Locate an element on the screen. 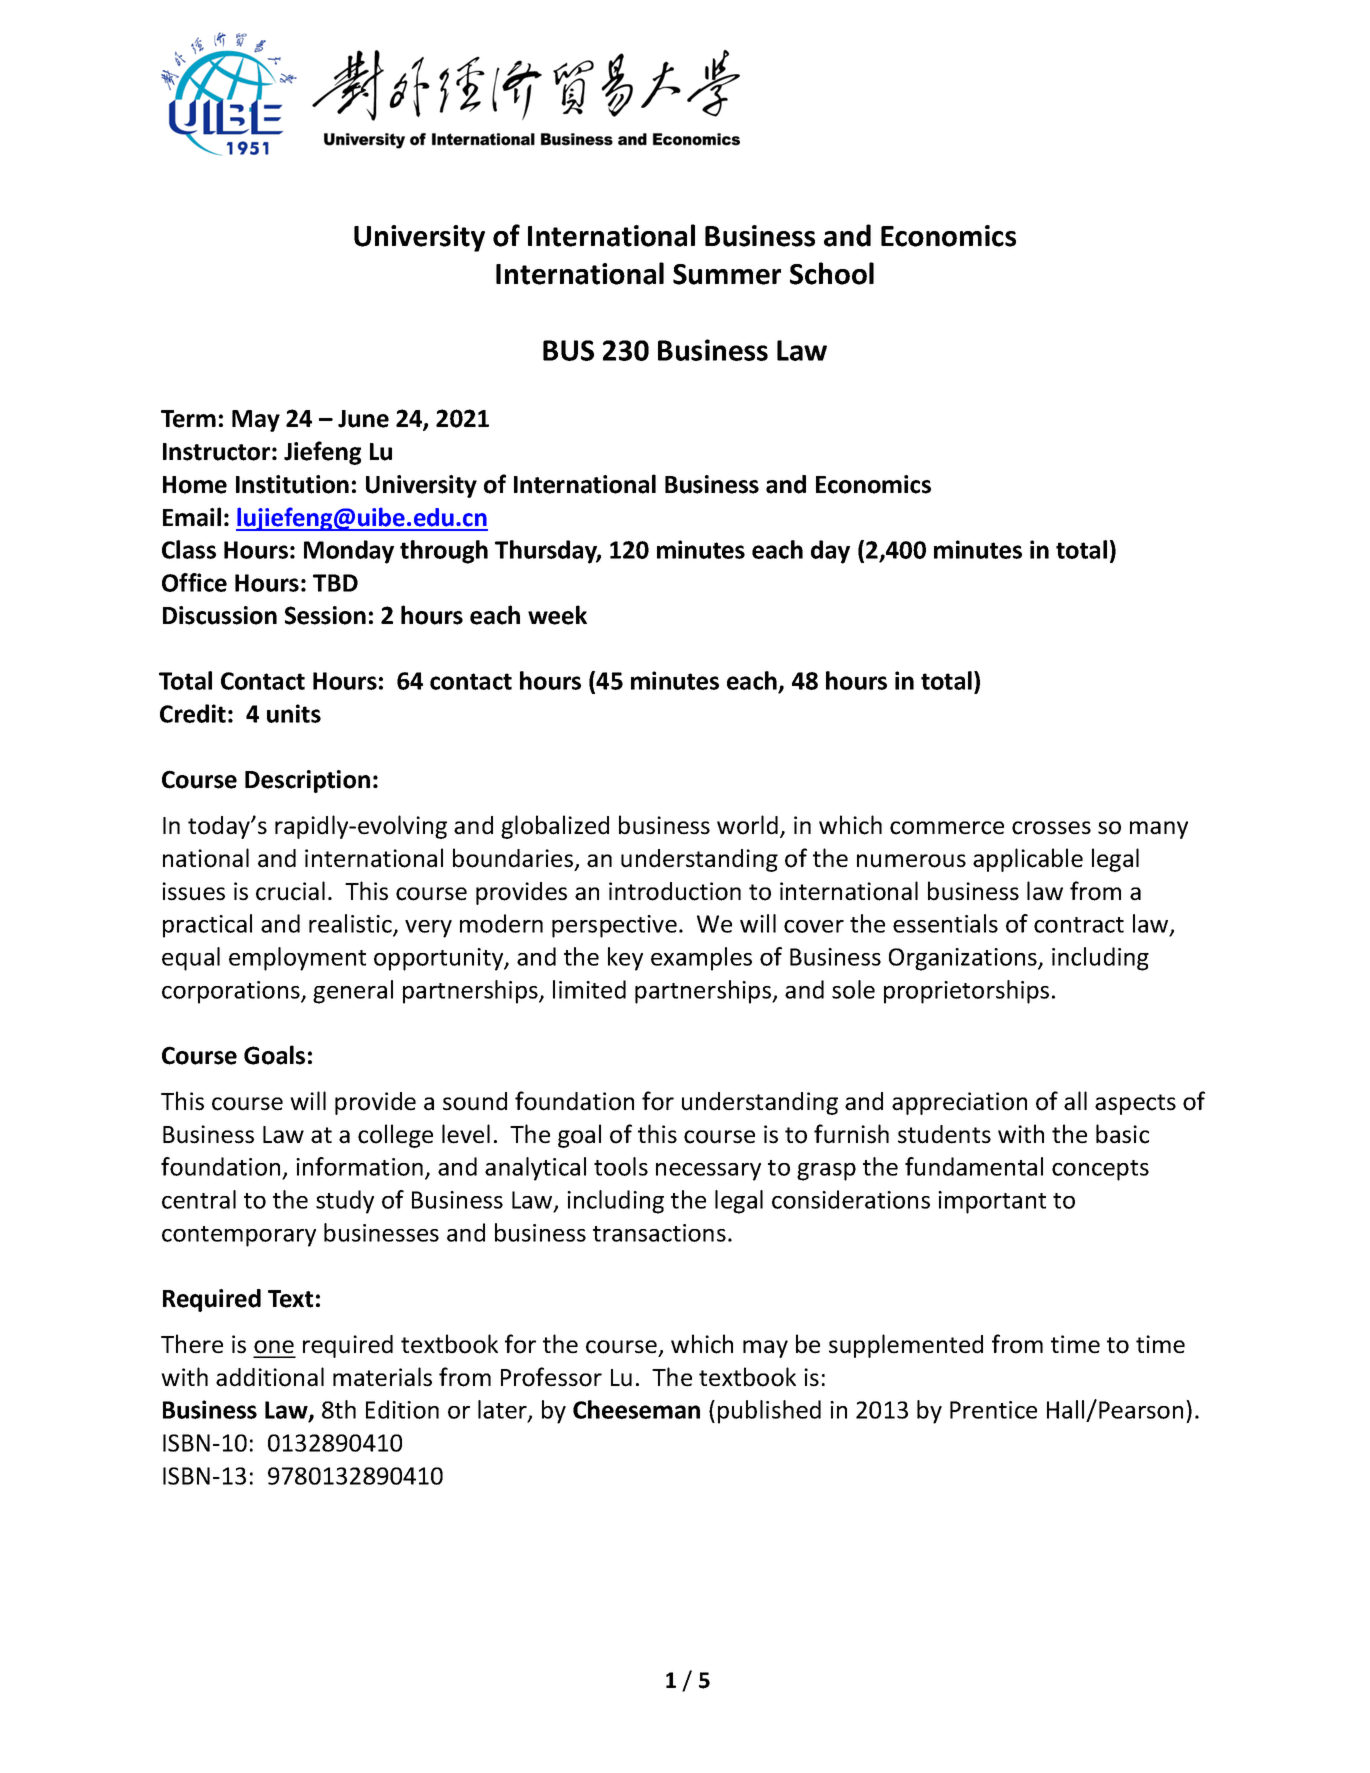  June is located at coordinates (363, 419).
